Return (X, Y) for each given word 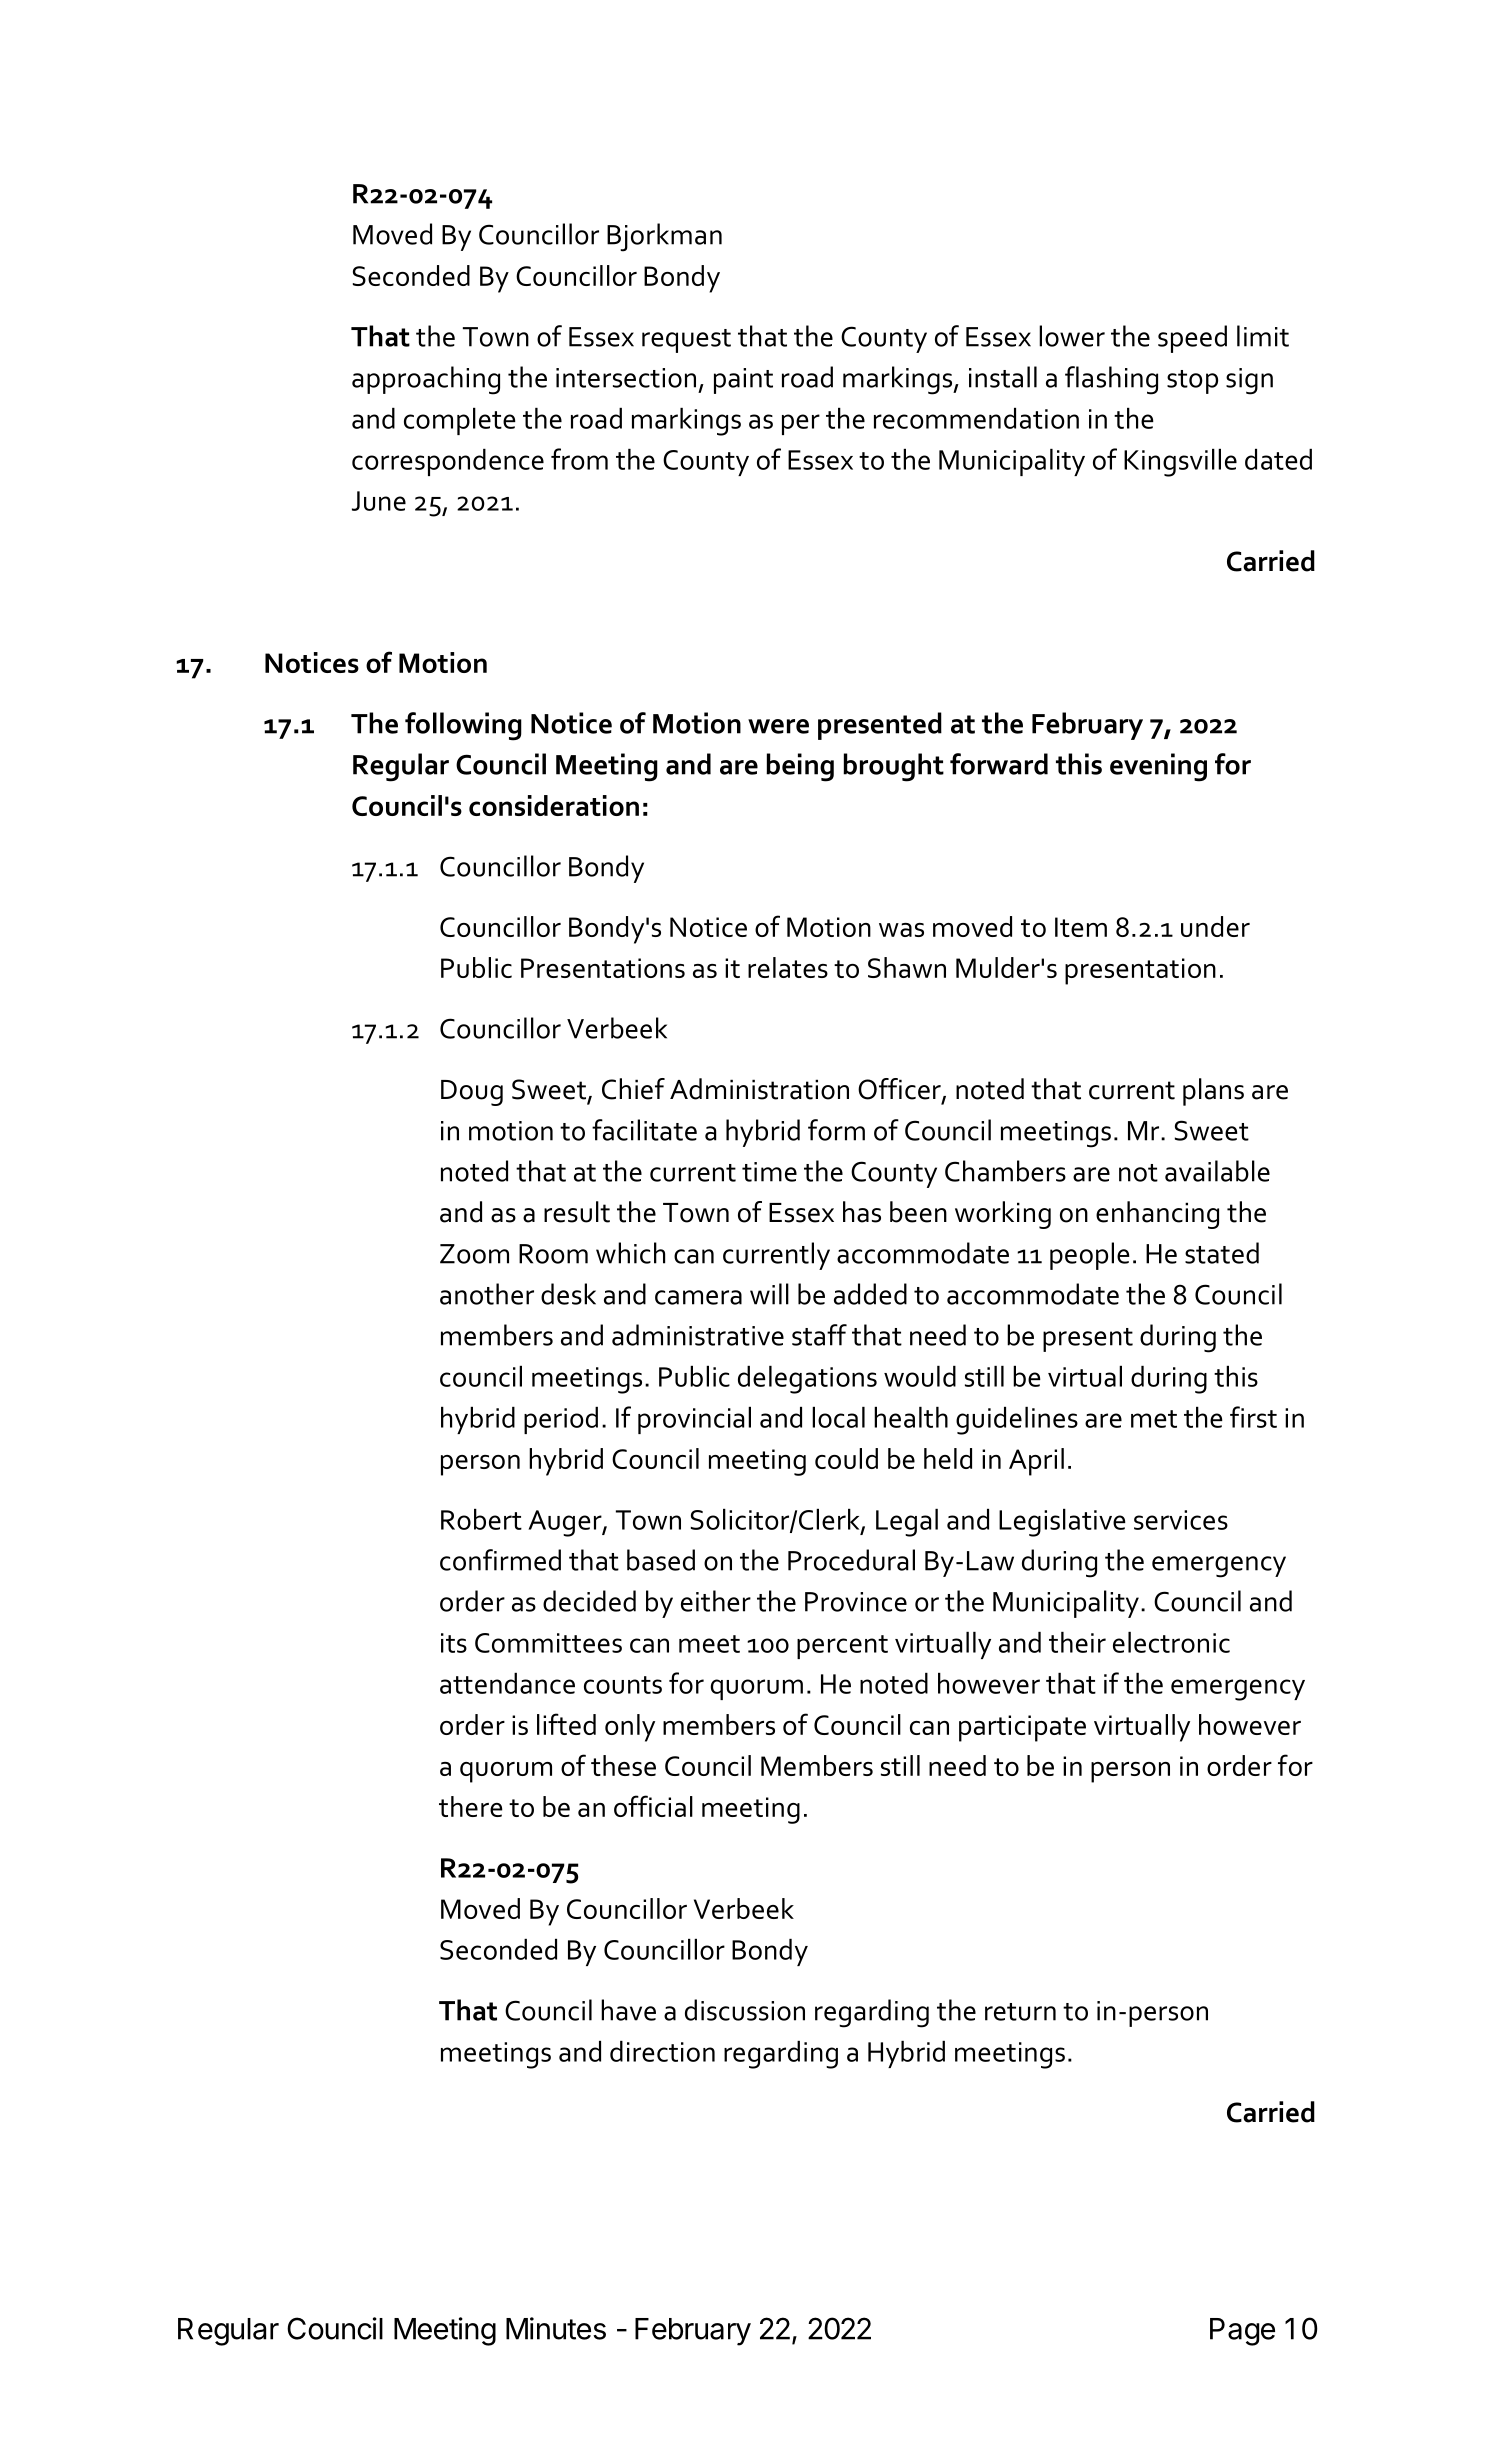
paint (743, 381)
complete (460, 421)
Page (1242, 2332)
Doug (472, 1093)
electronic (1171, 1642)
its (454, 1643)
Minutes (556, 2328)
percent (842, 1647)
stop (1192, 382)
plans (1213, 1092)
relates (788, 967)
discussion (745, 2010)
